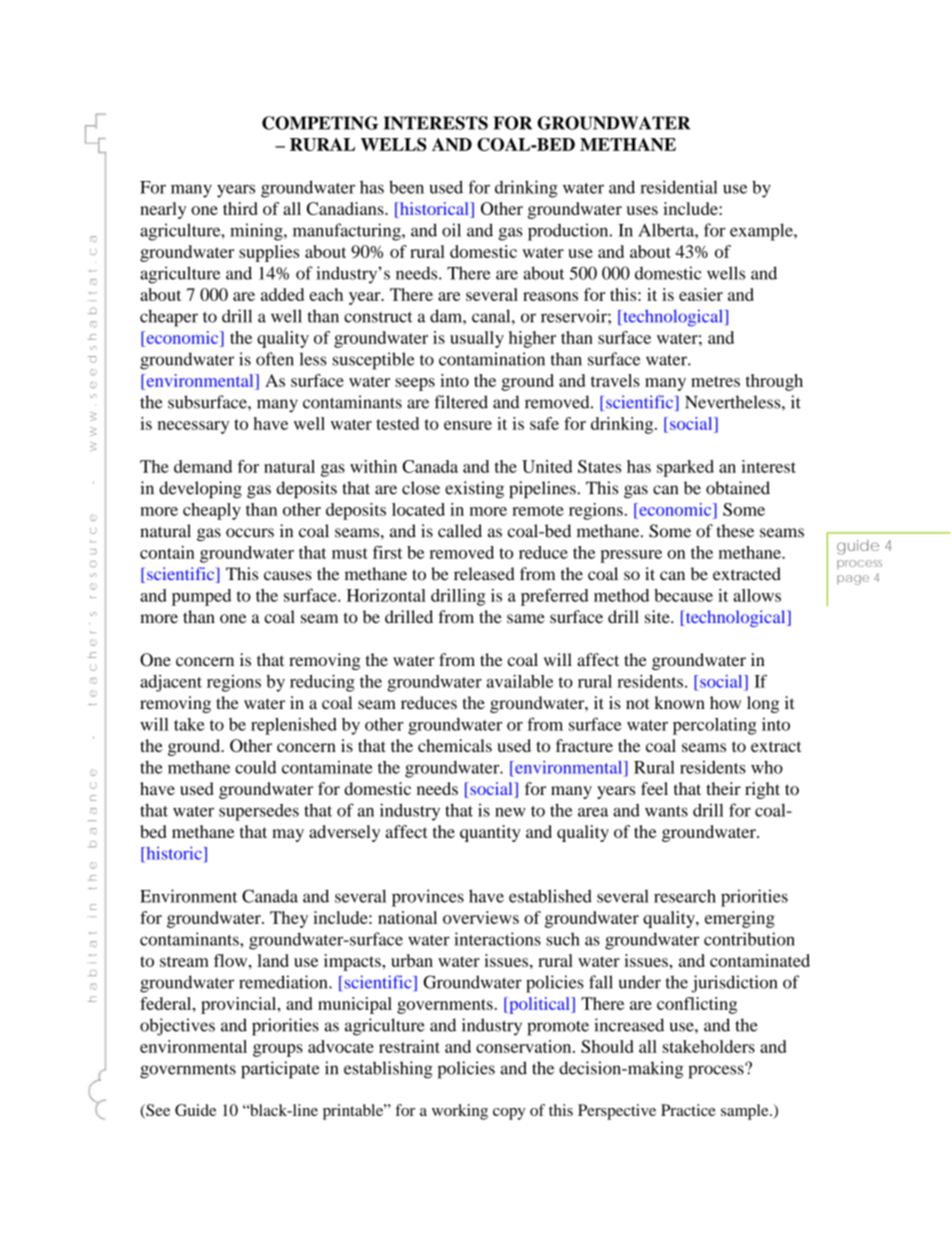 This screenshot has height=1233, width=952. I want to click on residential, so click(679, 187).
